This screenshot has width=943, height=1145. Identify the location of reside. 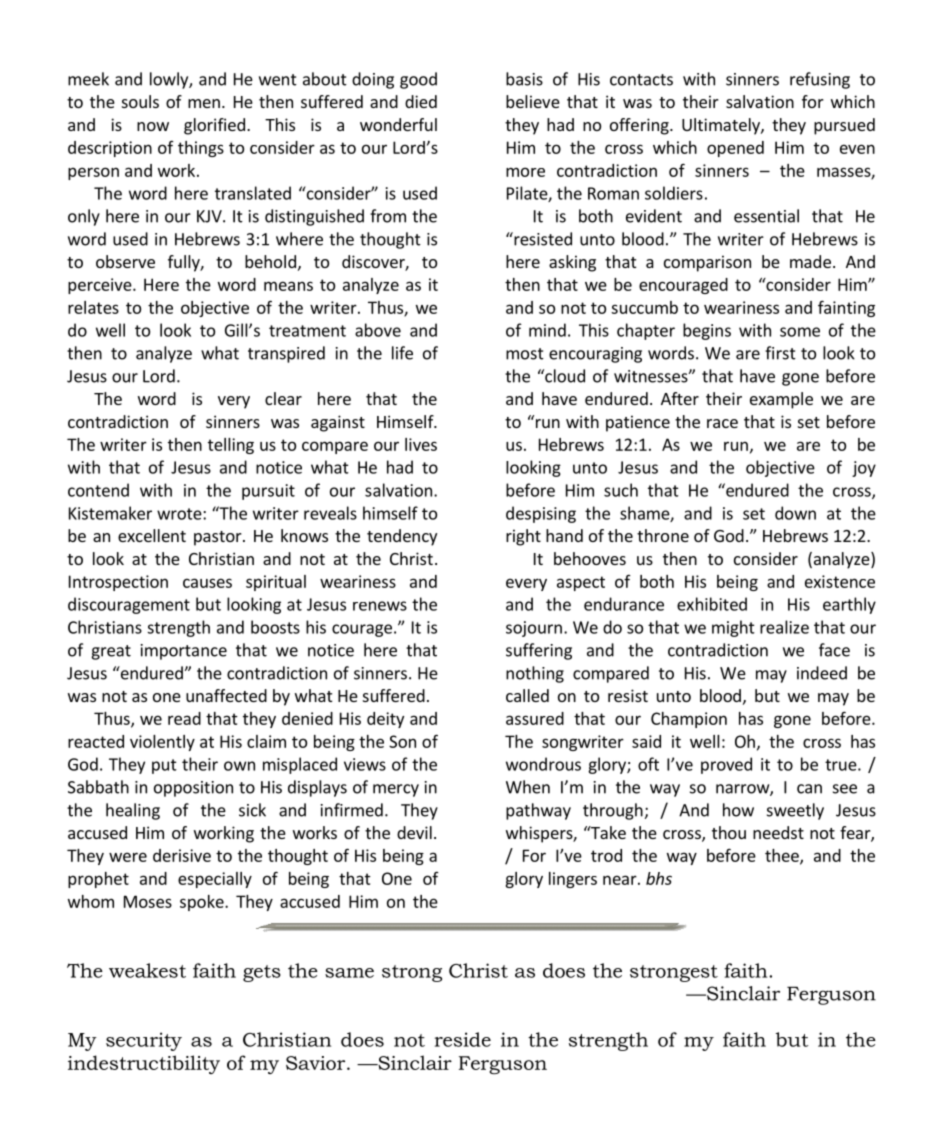
(463, 1039).
